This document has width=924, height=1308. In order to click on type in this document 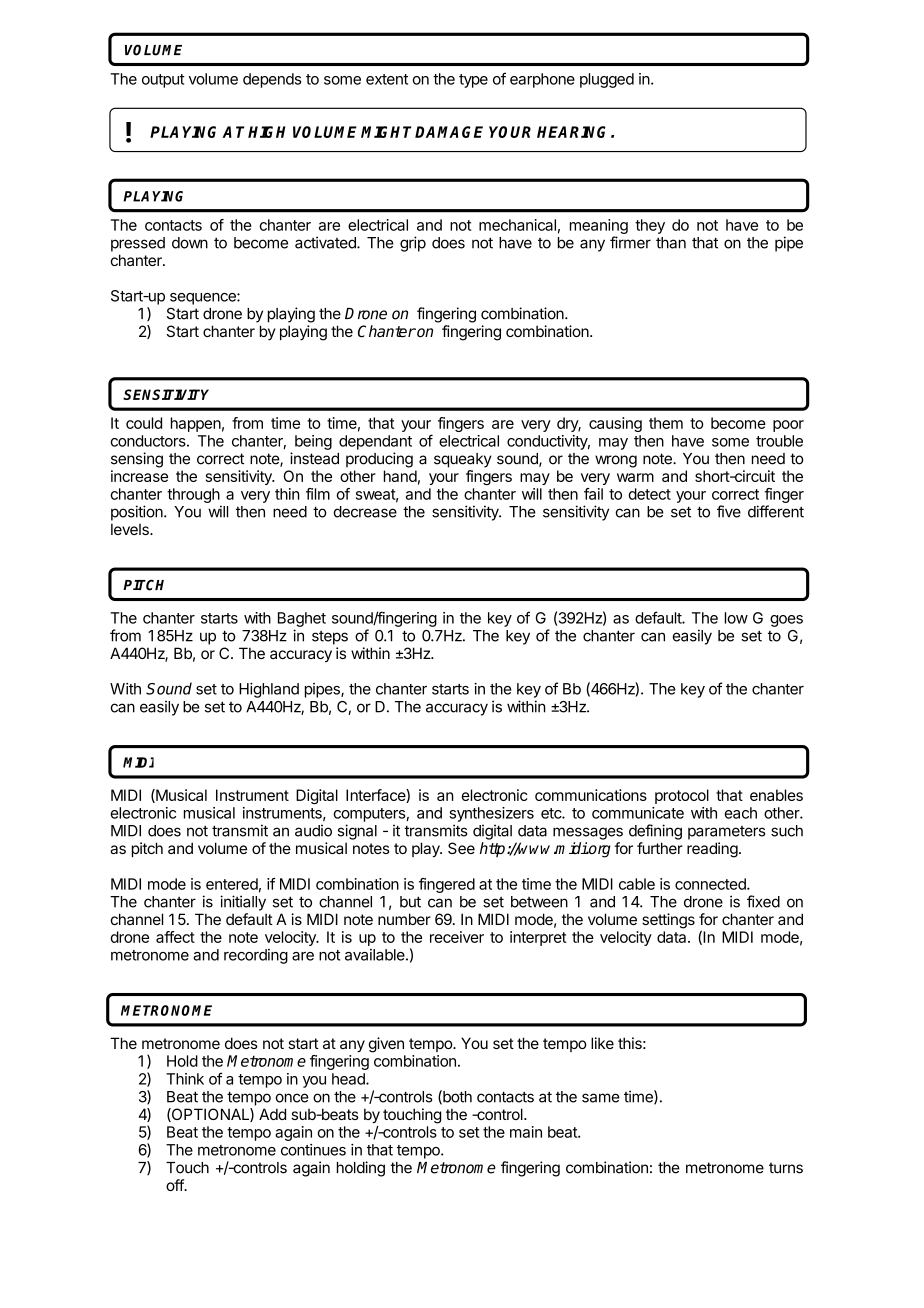, I will do `click(473, 81)`.
